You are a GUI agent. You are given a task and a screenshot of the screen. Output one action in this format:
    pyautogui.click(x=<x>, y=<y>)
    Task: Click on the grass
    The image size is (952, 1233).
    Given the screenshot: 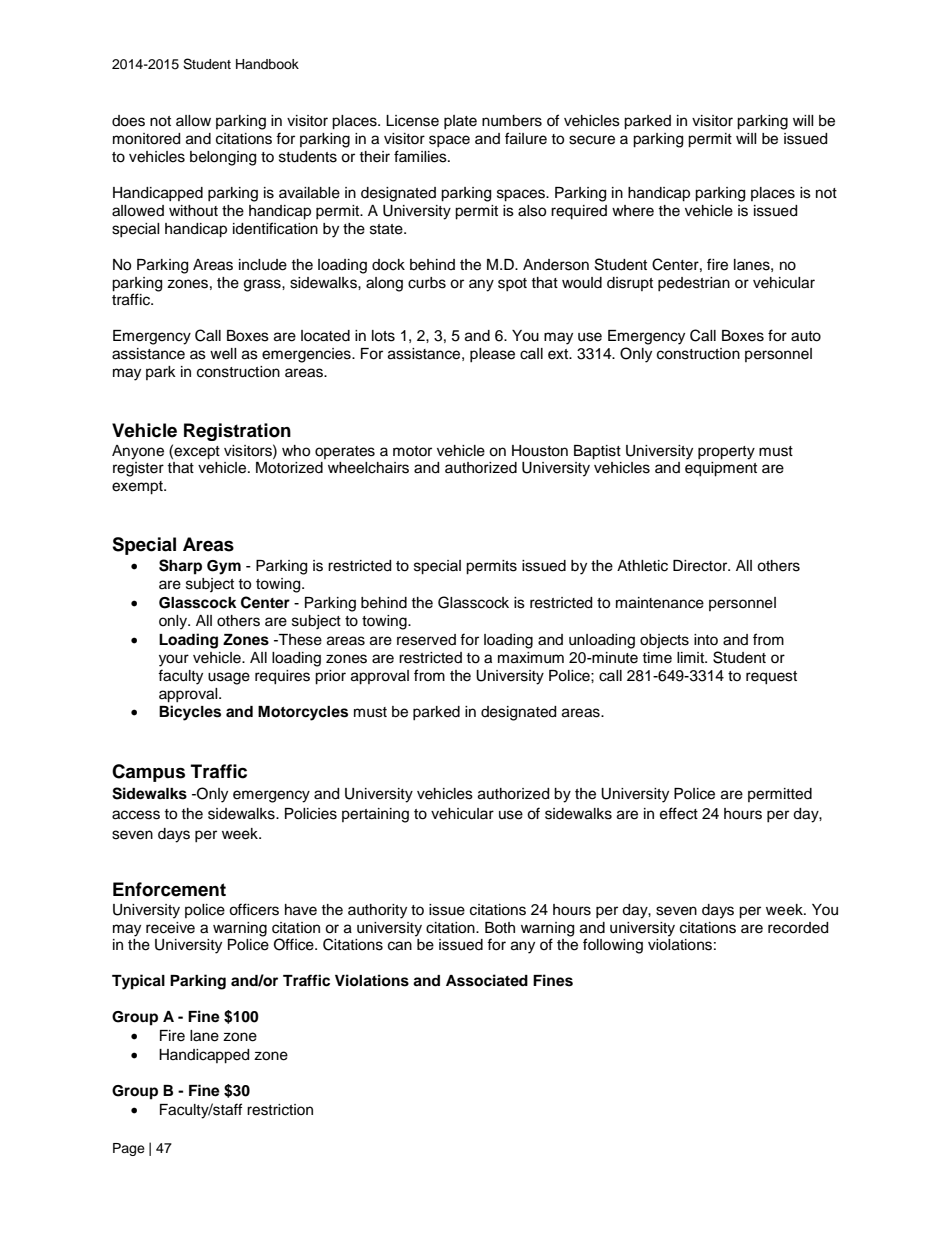 What is the action you would take?
    pyautogui.click(x=263, y=285)
